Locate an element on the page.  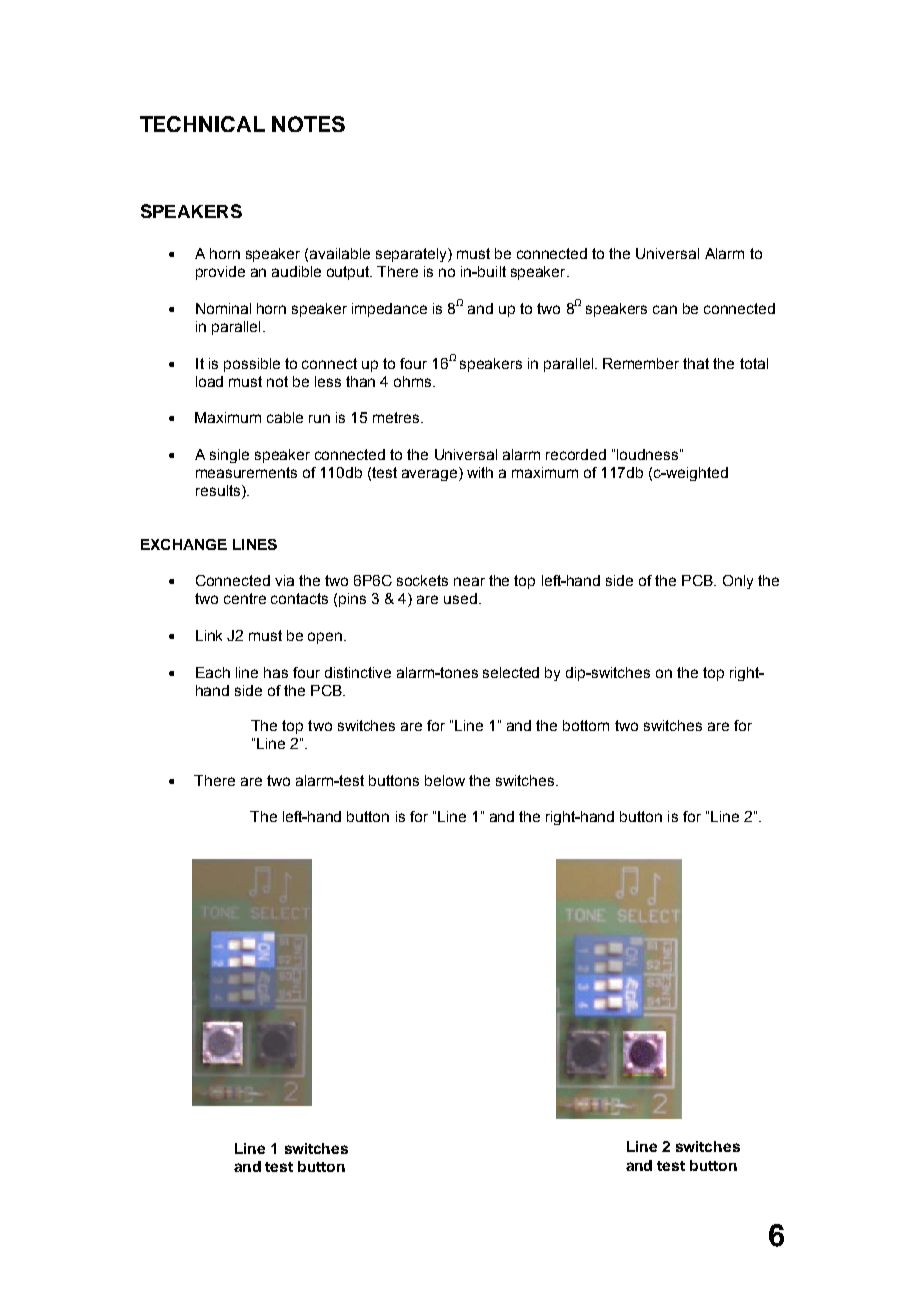
bottom is located at coordinates (586, 725).
